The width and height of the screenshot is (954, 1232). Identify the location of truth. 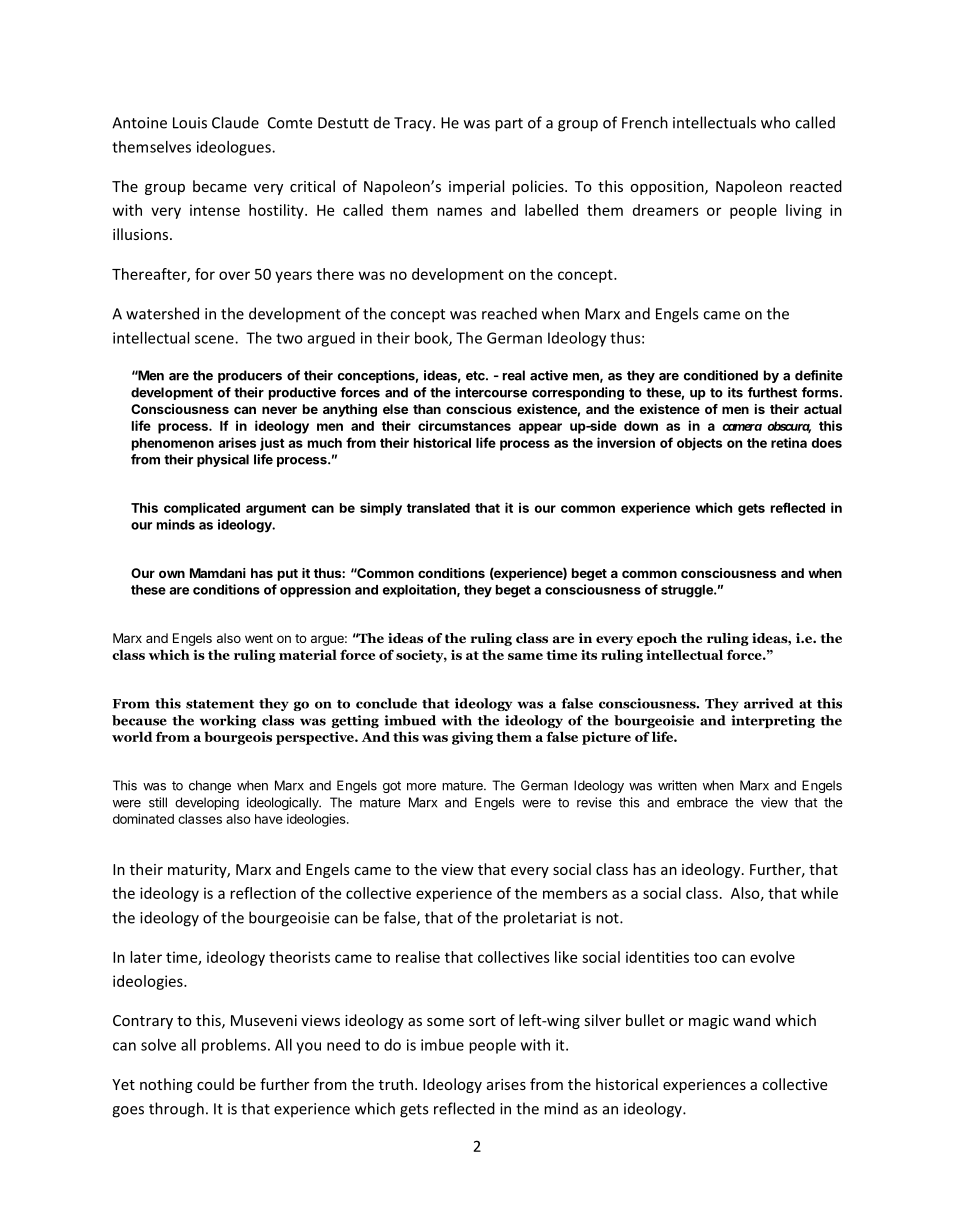
(396, 1084).
